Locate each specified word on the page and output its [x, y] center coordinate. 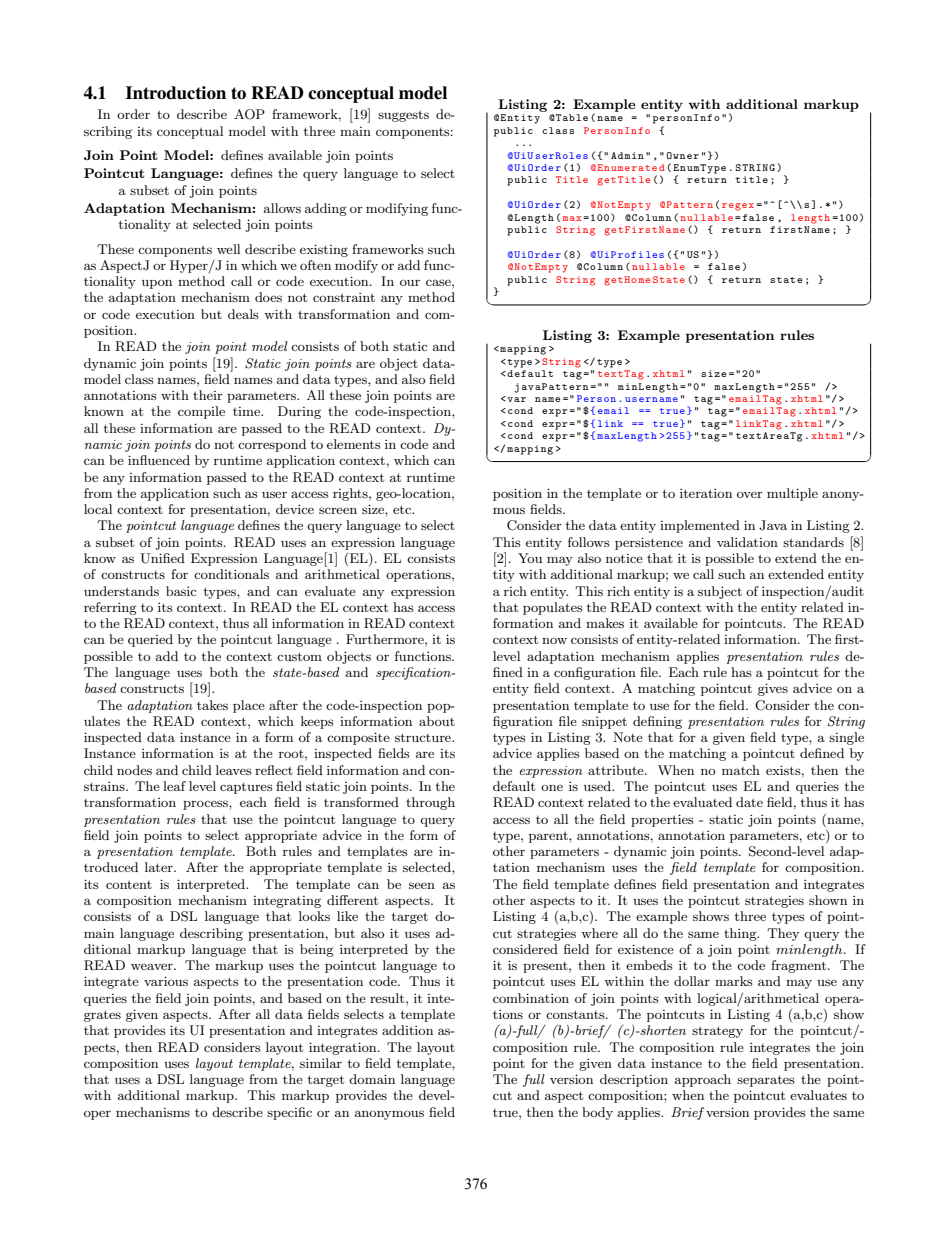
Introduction [176, 93]
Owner [683, 155]
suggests [403, 116]
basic [181, 591]
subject [720, 592]
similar [321, 1063]
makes [605, 623]
